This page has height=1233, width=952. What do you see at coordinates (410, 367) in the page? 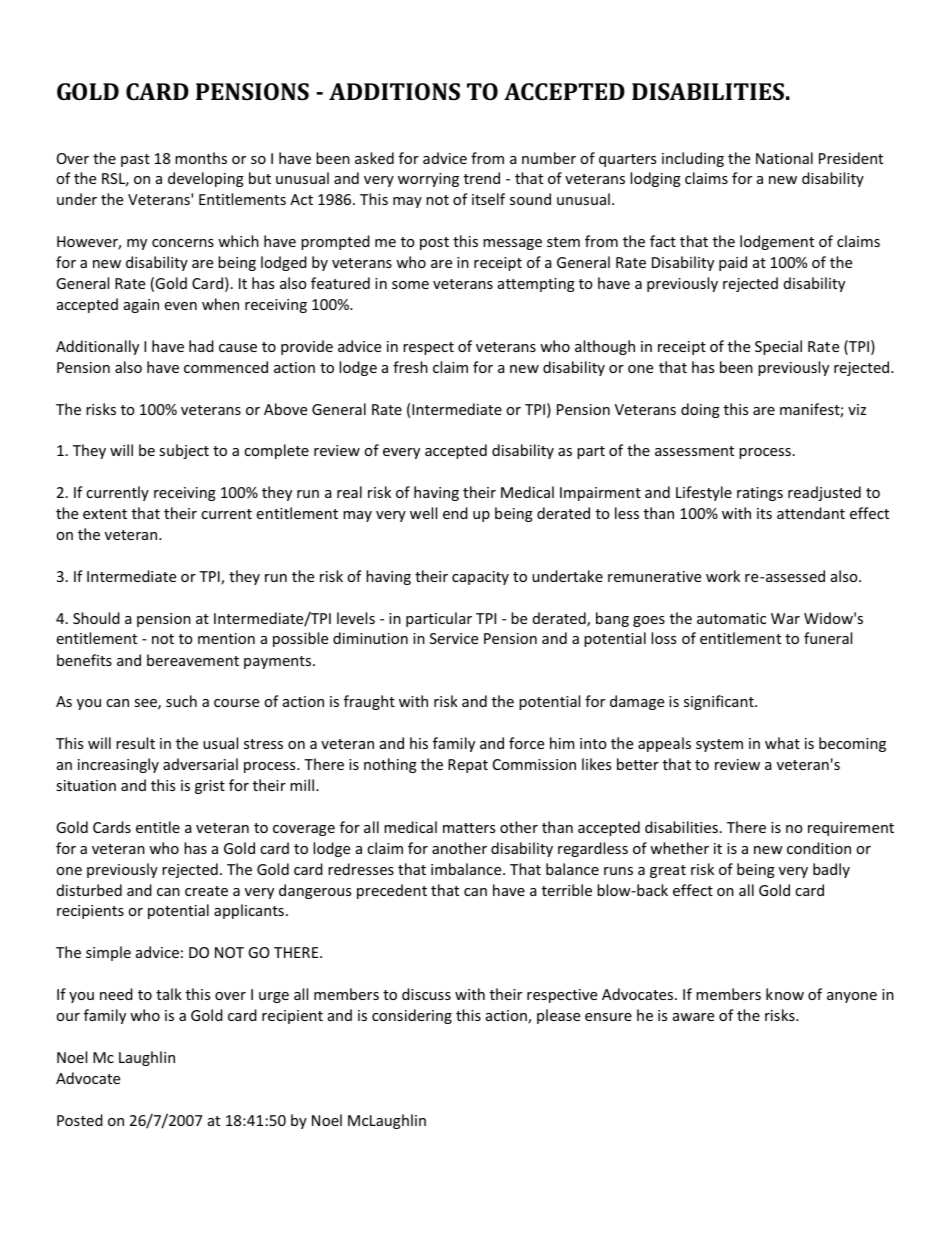
I see `fresh` at bounding box center [410, 367].
